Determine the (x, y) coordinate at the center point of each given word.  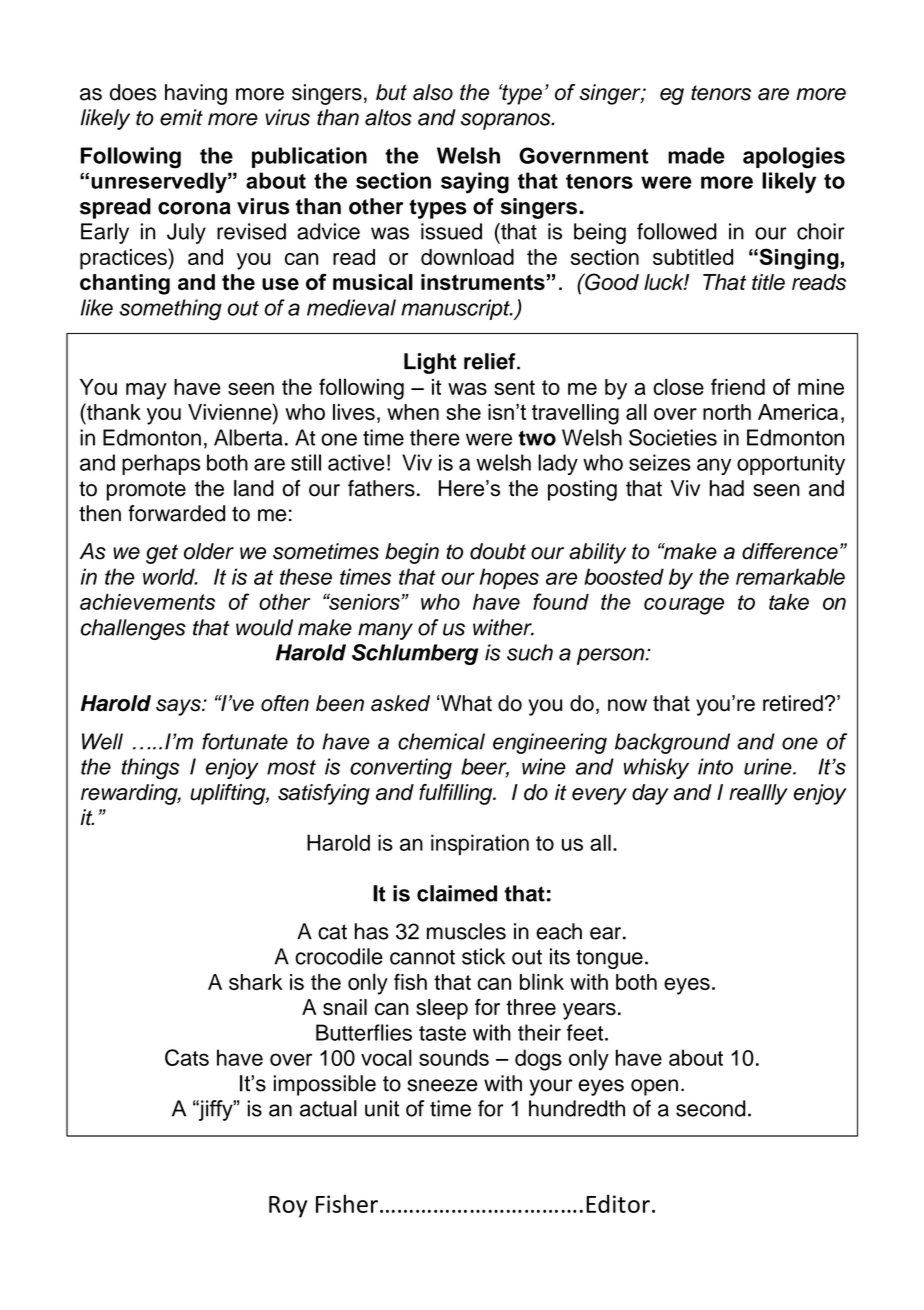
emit (181, 117)
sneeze (442, 1085)
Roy (288, 1207)
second (711, 1108)
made (696, 155)
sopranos (507, 121)
